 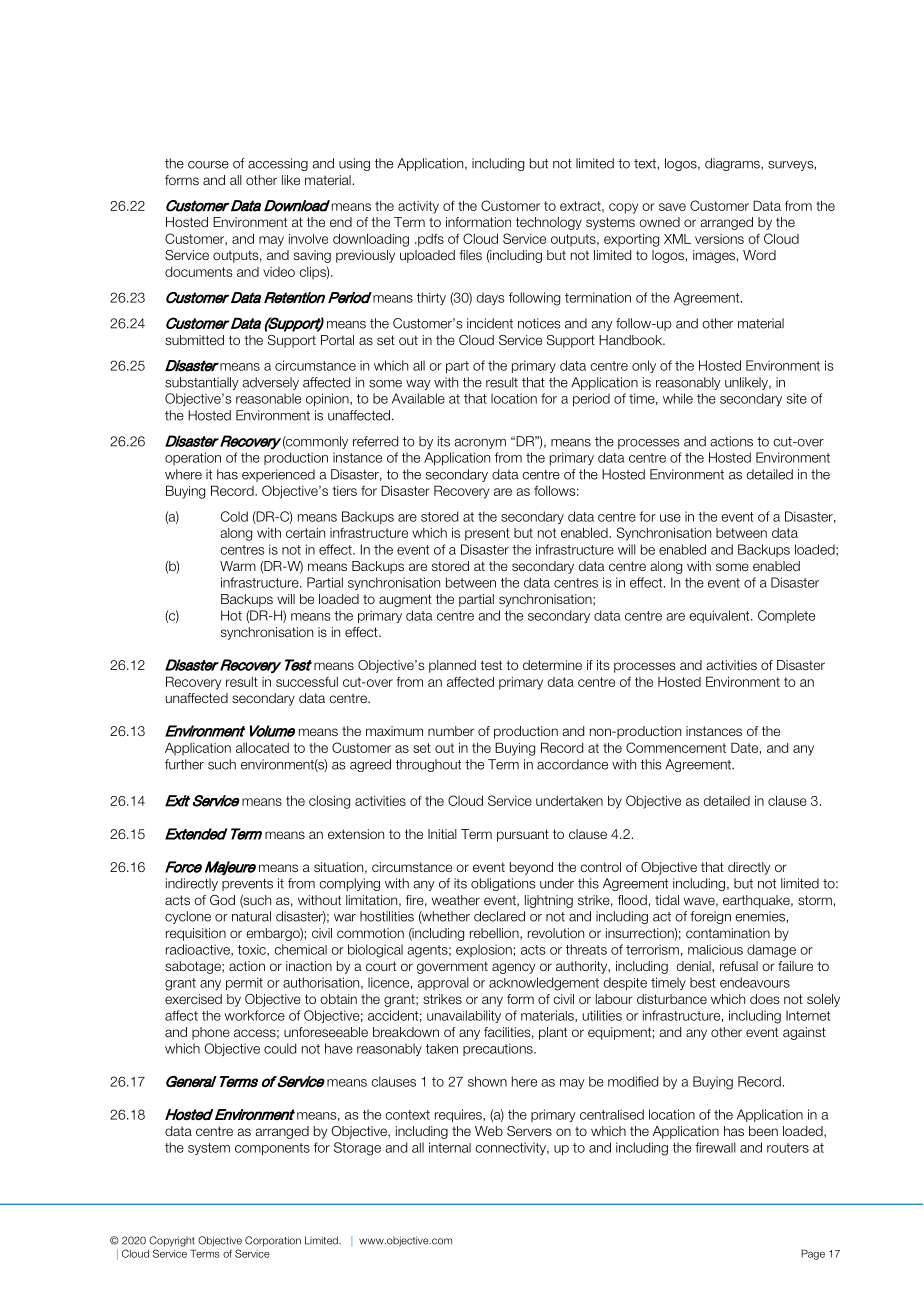 What do you see at coordinates (273, 1241) in the screenshot?
I see `Corporation` at bounding box center [273, 1241].
